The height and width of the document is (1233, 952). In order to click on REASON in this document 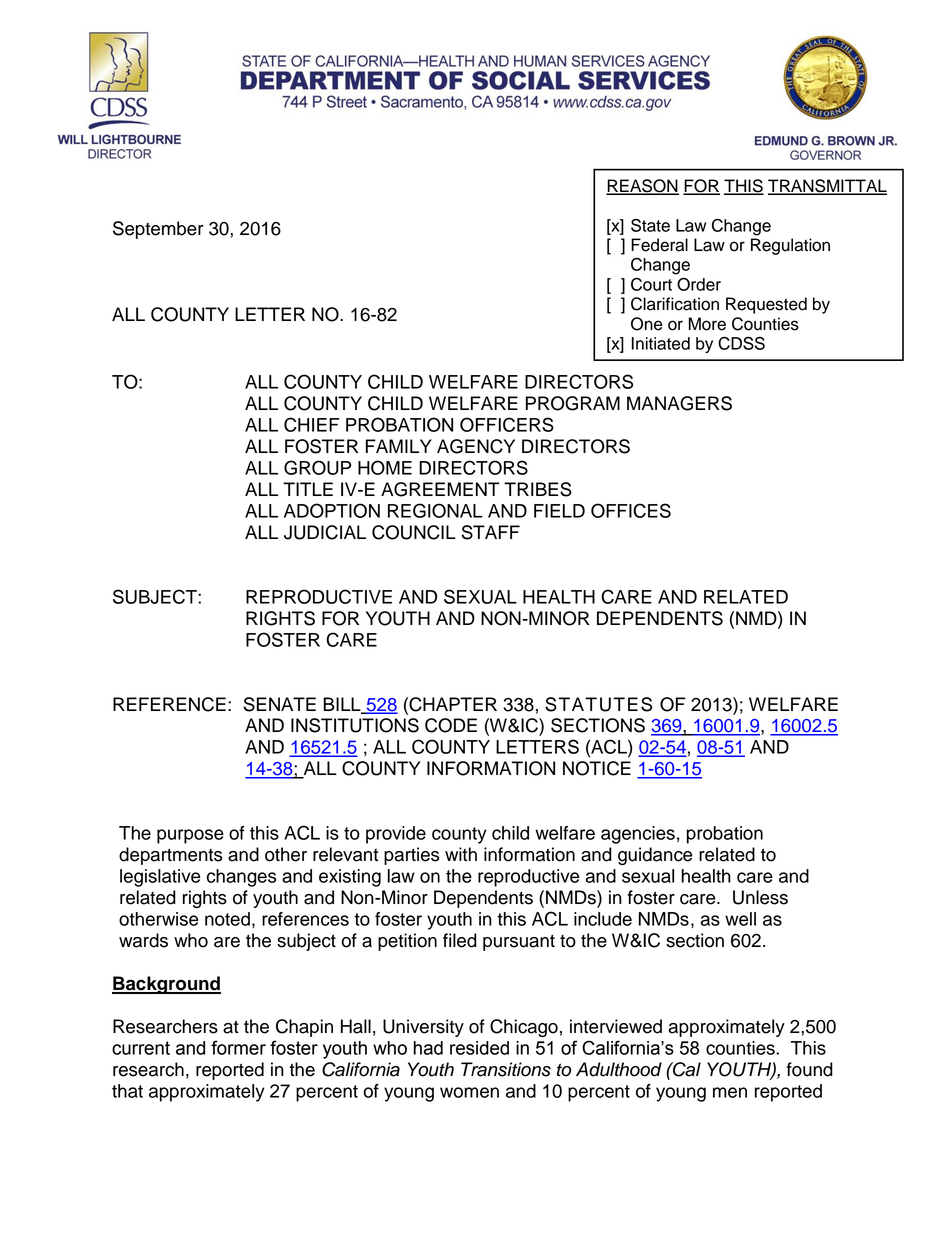, I will do `click(642, 187)`.
